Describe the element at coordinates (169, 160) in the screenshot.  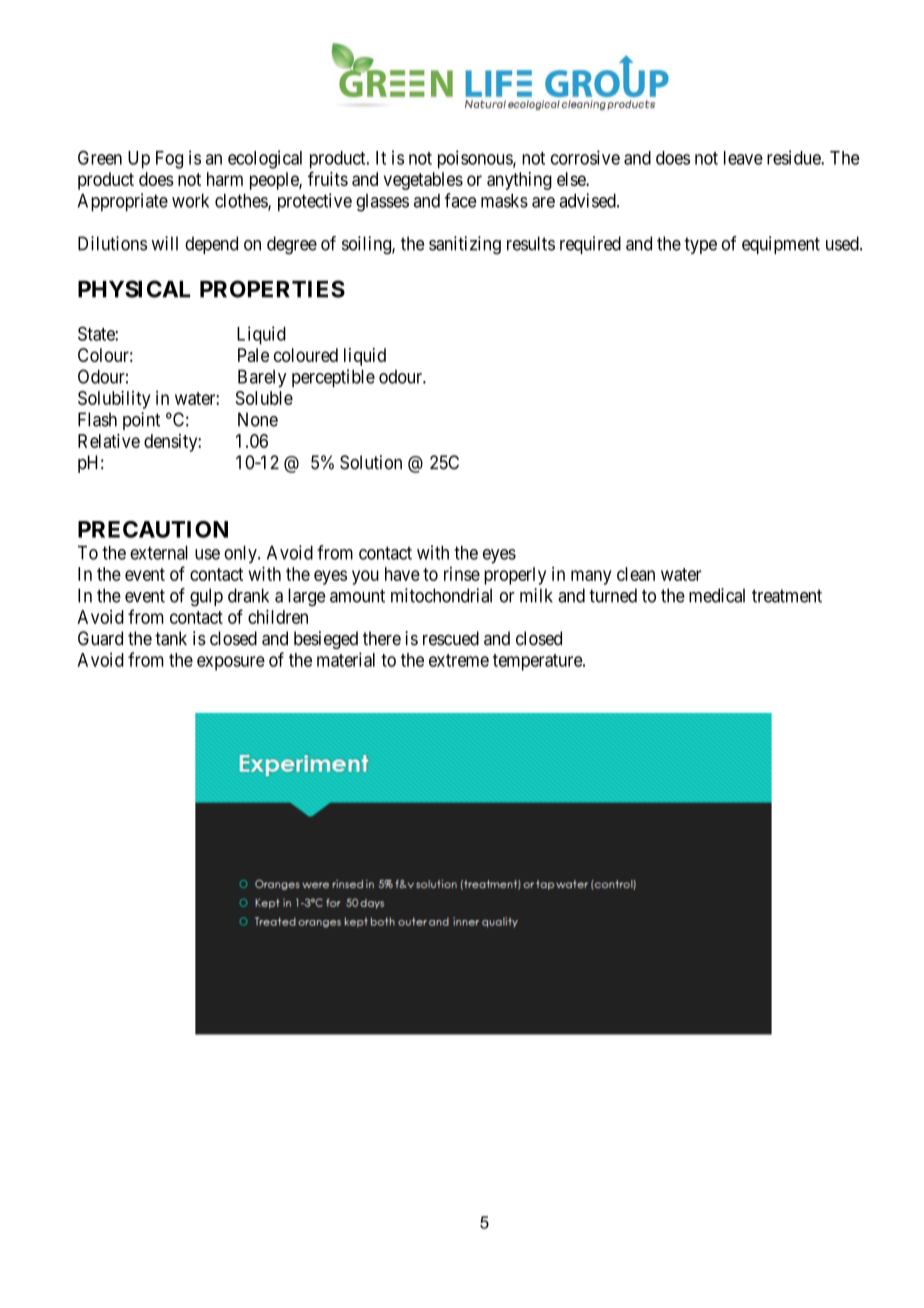
I see `Fog` at that location.
